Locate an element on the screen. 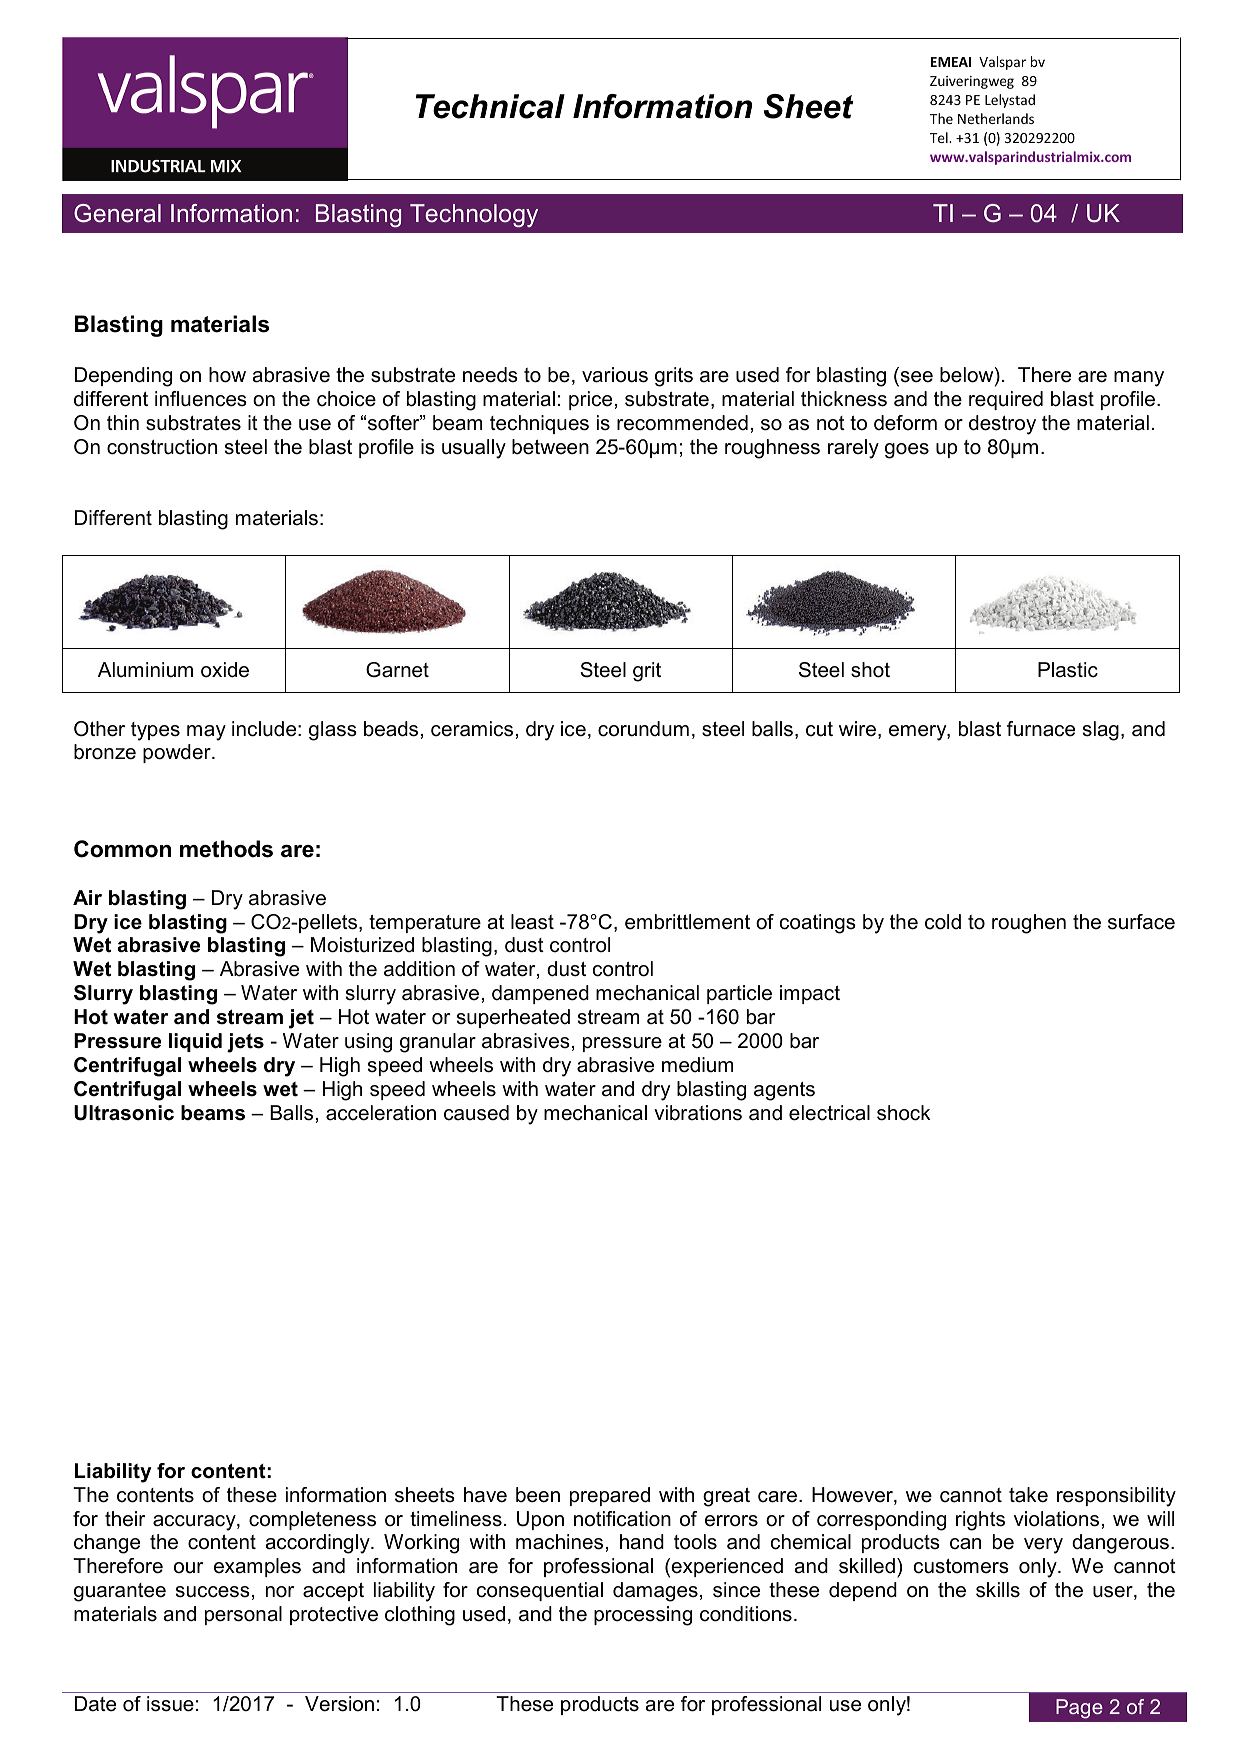 The height and width of the screenshot is (1747, 1235). methods is located at coordinates (226, 849).
